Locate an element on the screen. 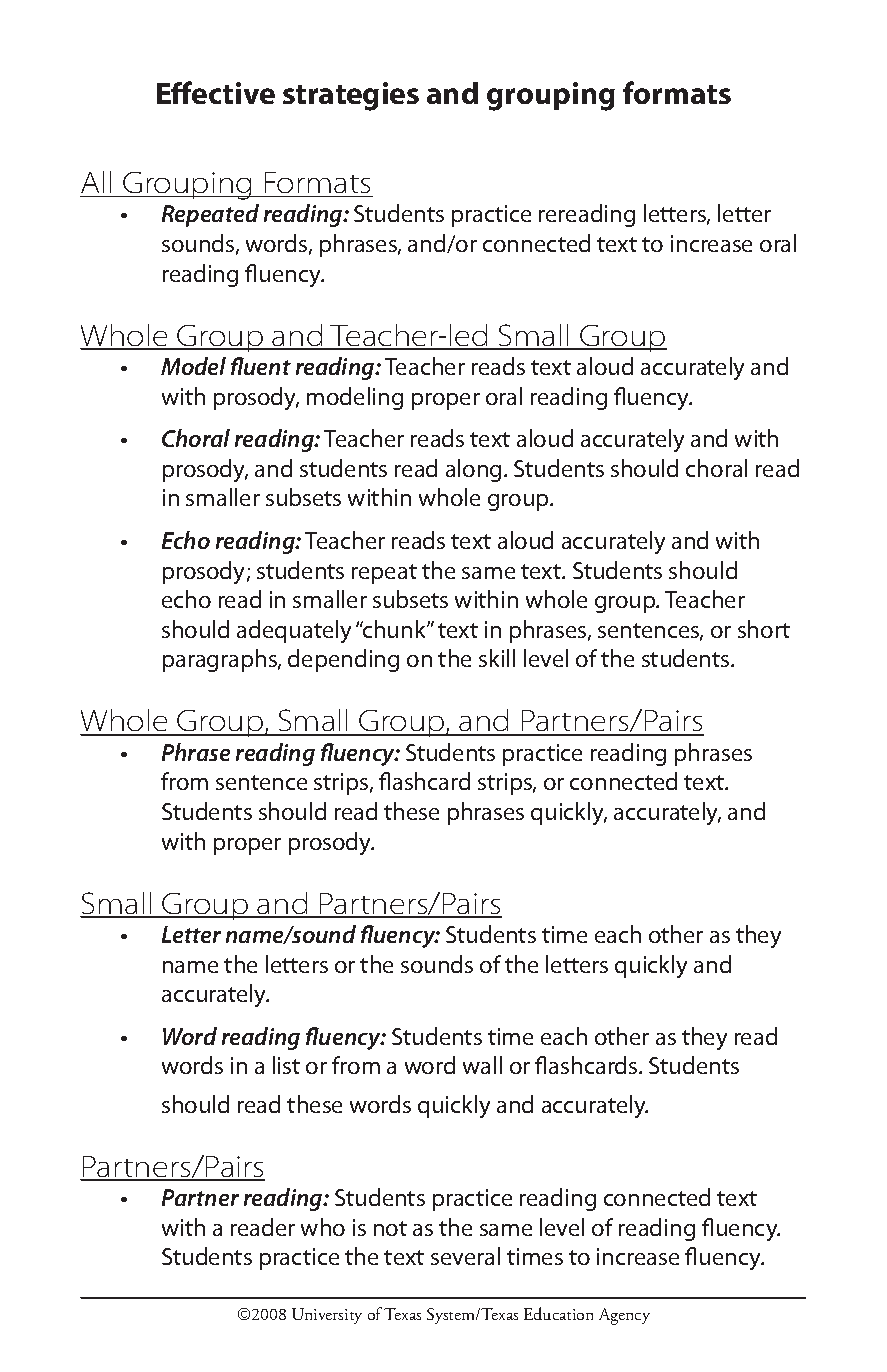 The image size is (887, 1372). adequately is located at coordinates (294, 631).
